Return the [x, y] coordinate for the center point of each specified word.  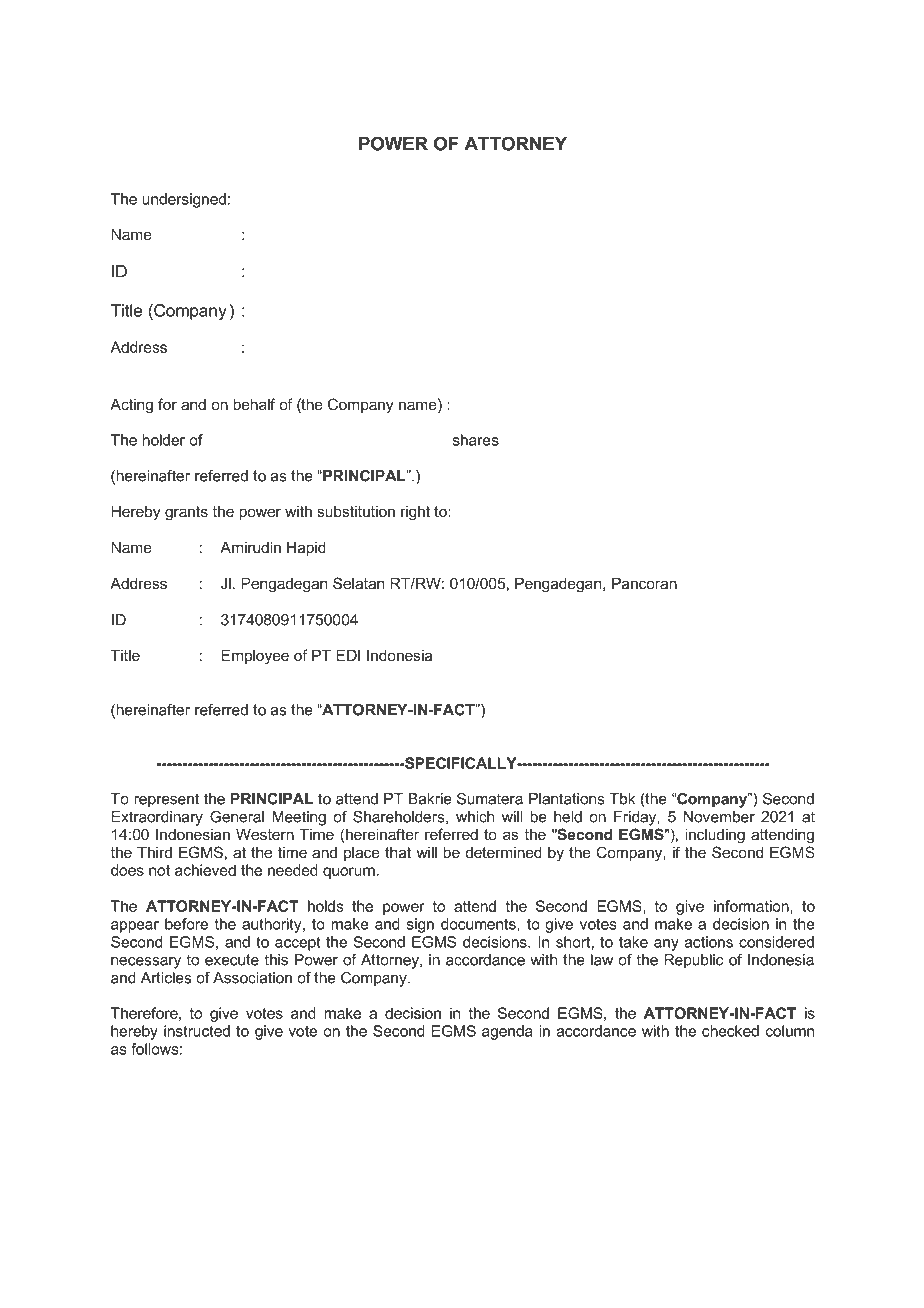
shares [476, 440]
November [719, 817]
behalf [254, 404]
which [475, 817]
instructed [197, 1031]
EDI [348, 655]
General [237, 817]
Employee [255, 657]
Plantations [566, 799]
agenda [507, 1032]
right [415, 513]
